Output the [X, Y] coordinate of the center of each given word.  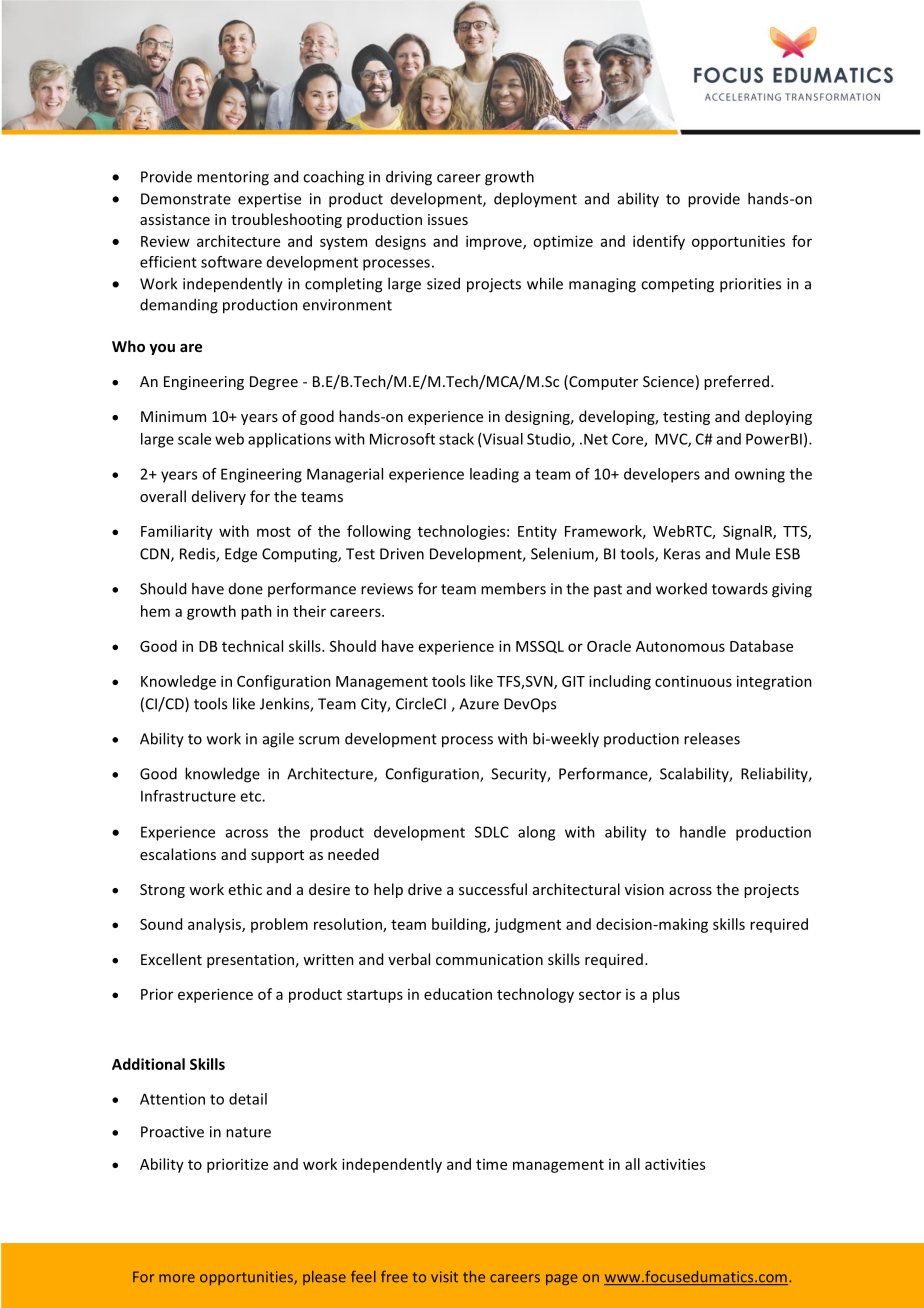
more [177, 1278]
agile [278, 740]
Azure [479, 704]
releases [712, 738]
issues [448, 219]
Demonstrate [186, 199]
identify [659, 242]
